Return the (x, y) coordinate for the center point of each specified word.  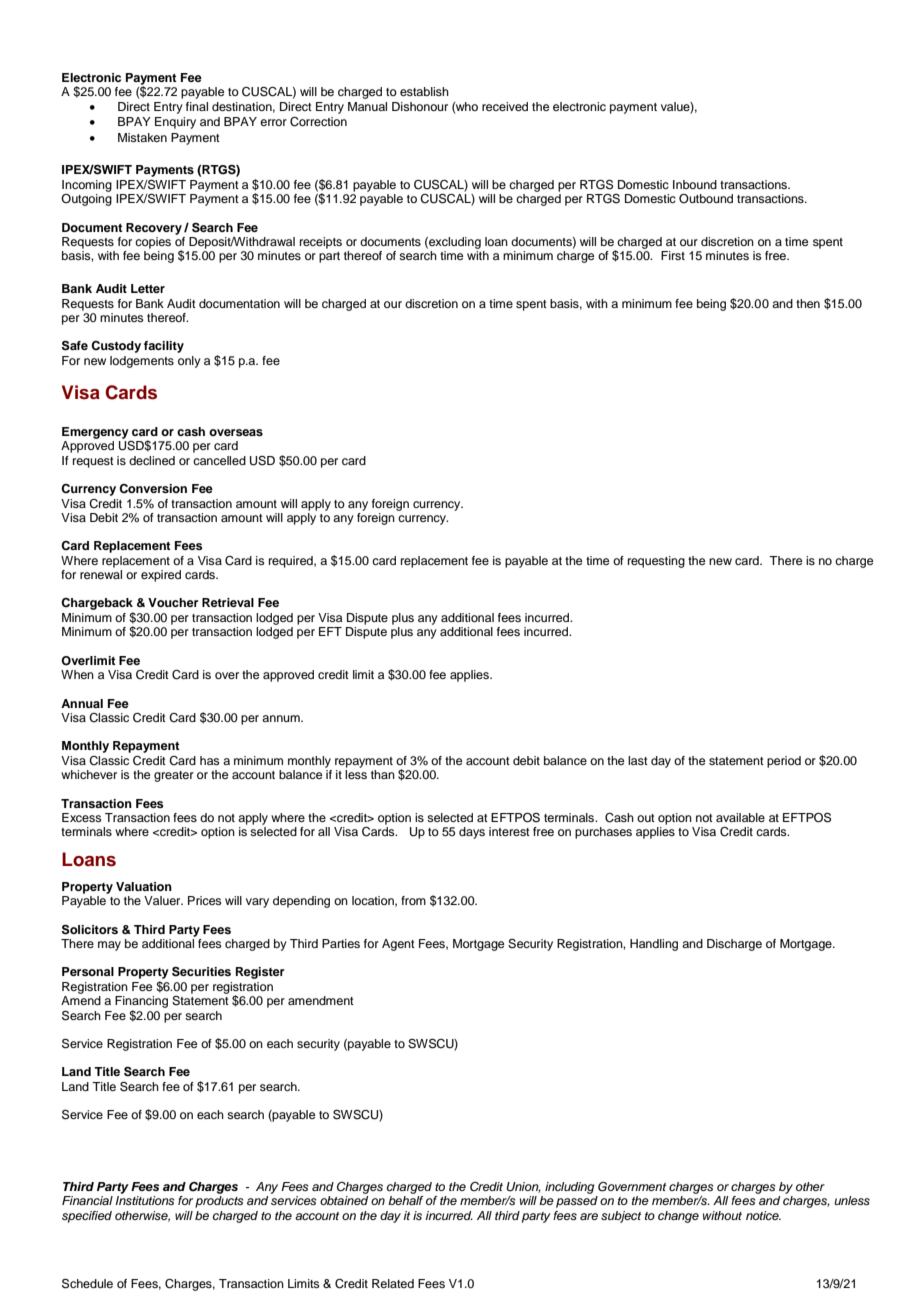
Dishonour (420, 106)
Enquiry (175, 123)
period (784, 762)
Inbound (695, 184)
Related (393, 1283)
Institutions (145, 1200)
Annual (82, 703)
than (383, 774)
